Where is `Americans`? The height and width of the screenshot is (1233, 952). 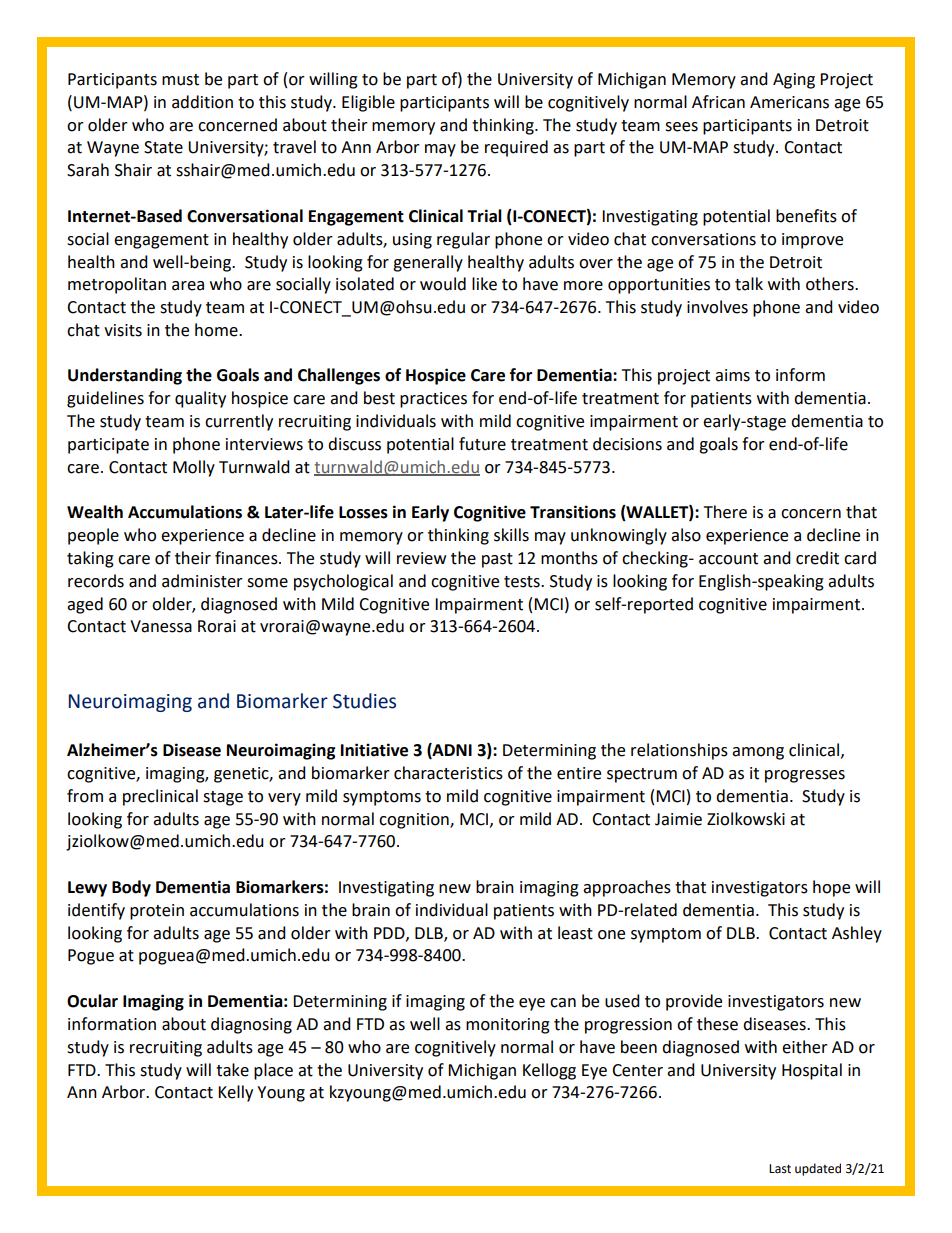 Americans is located at coordinates (789, 102).
